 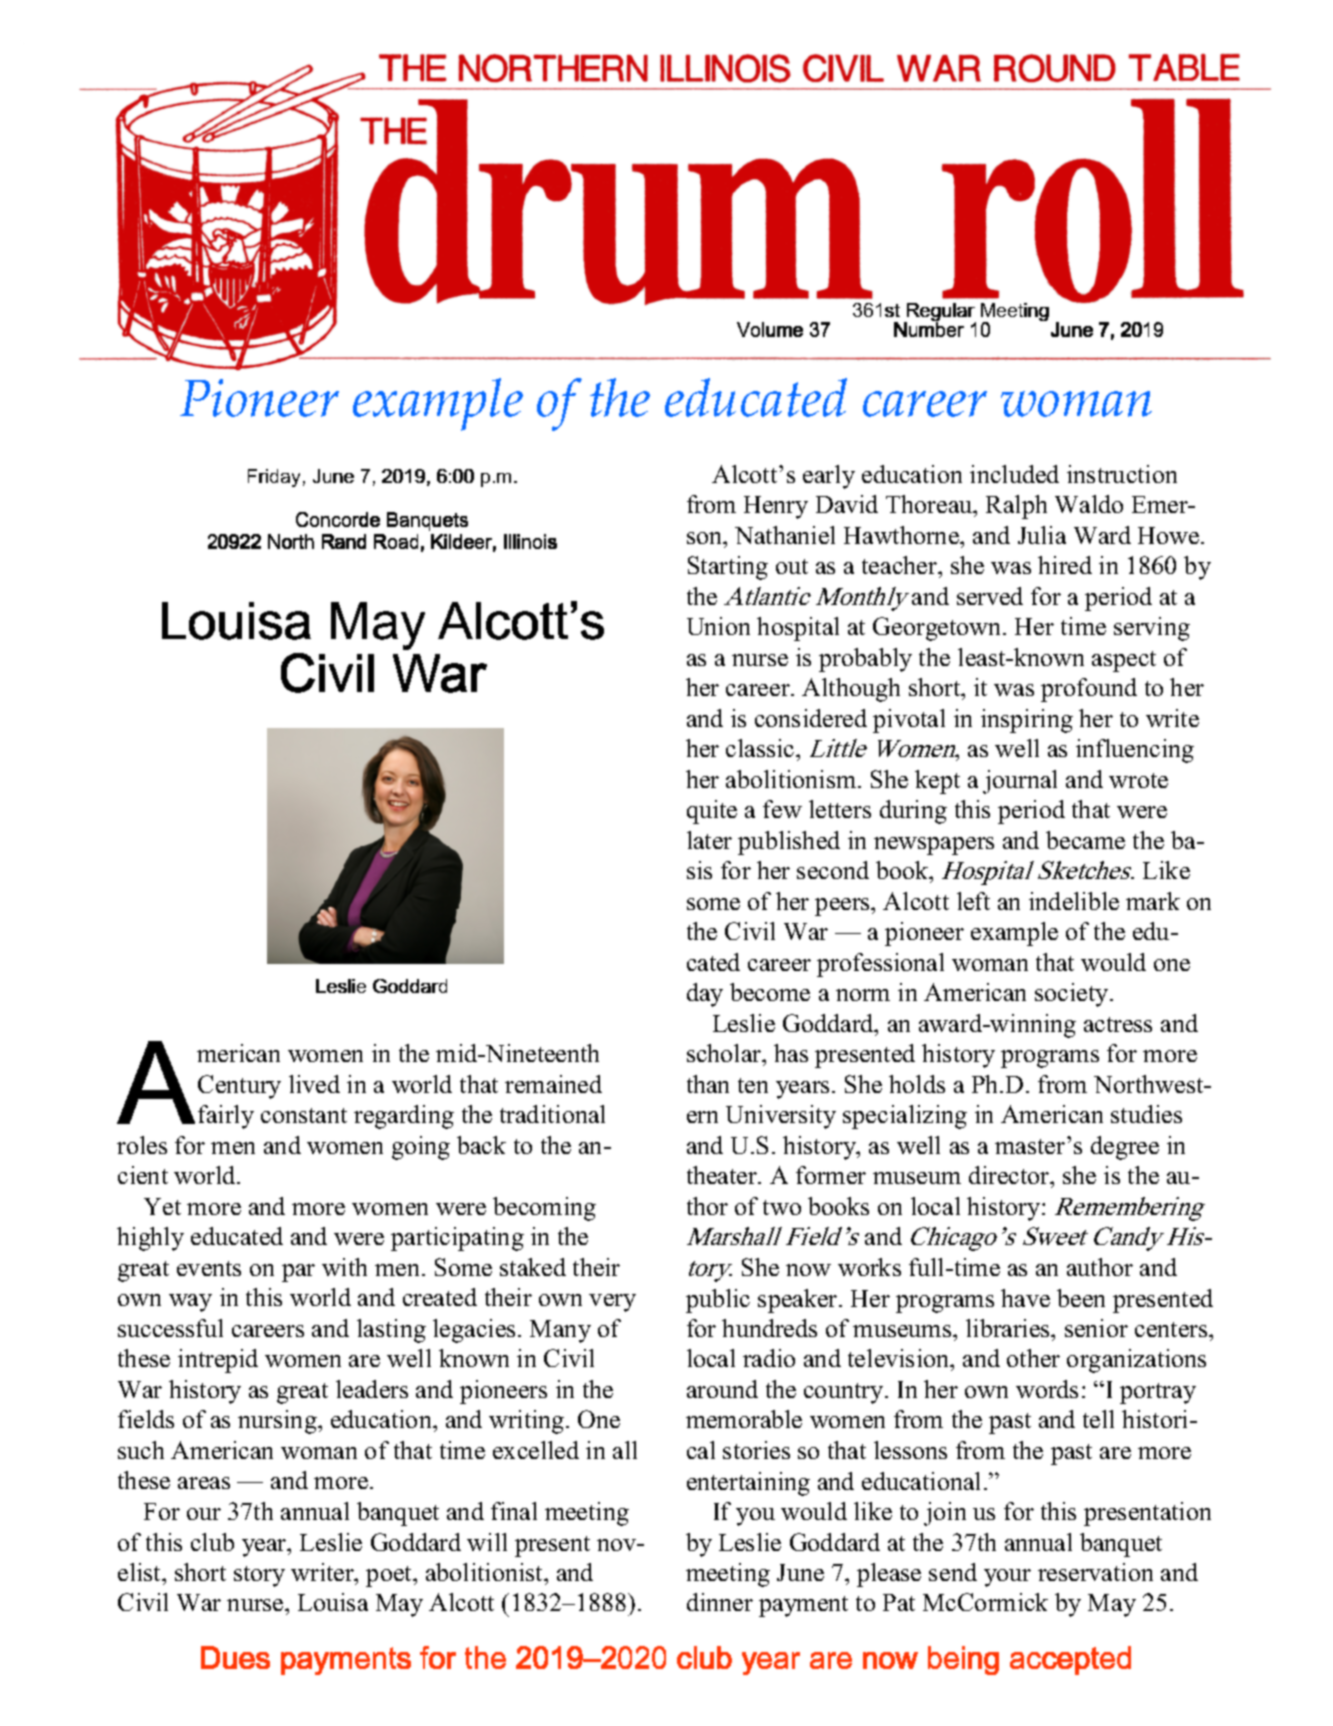 I want to click on Henry, so click(x=776, y=507).
